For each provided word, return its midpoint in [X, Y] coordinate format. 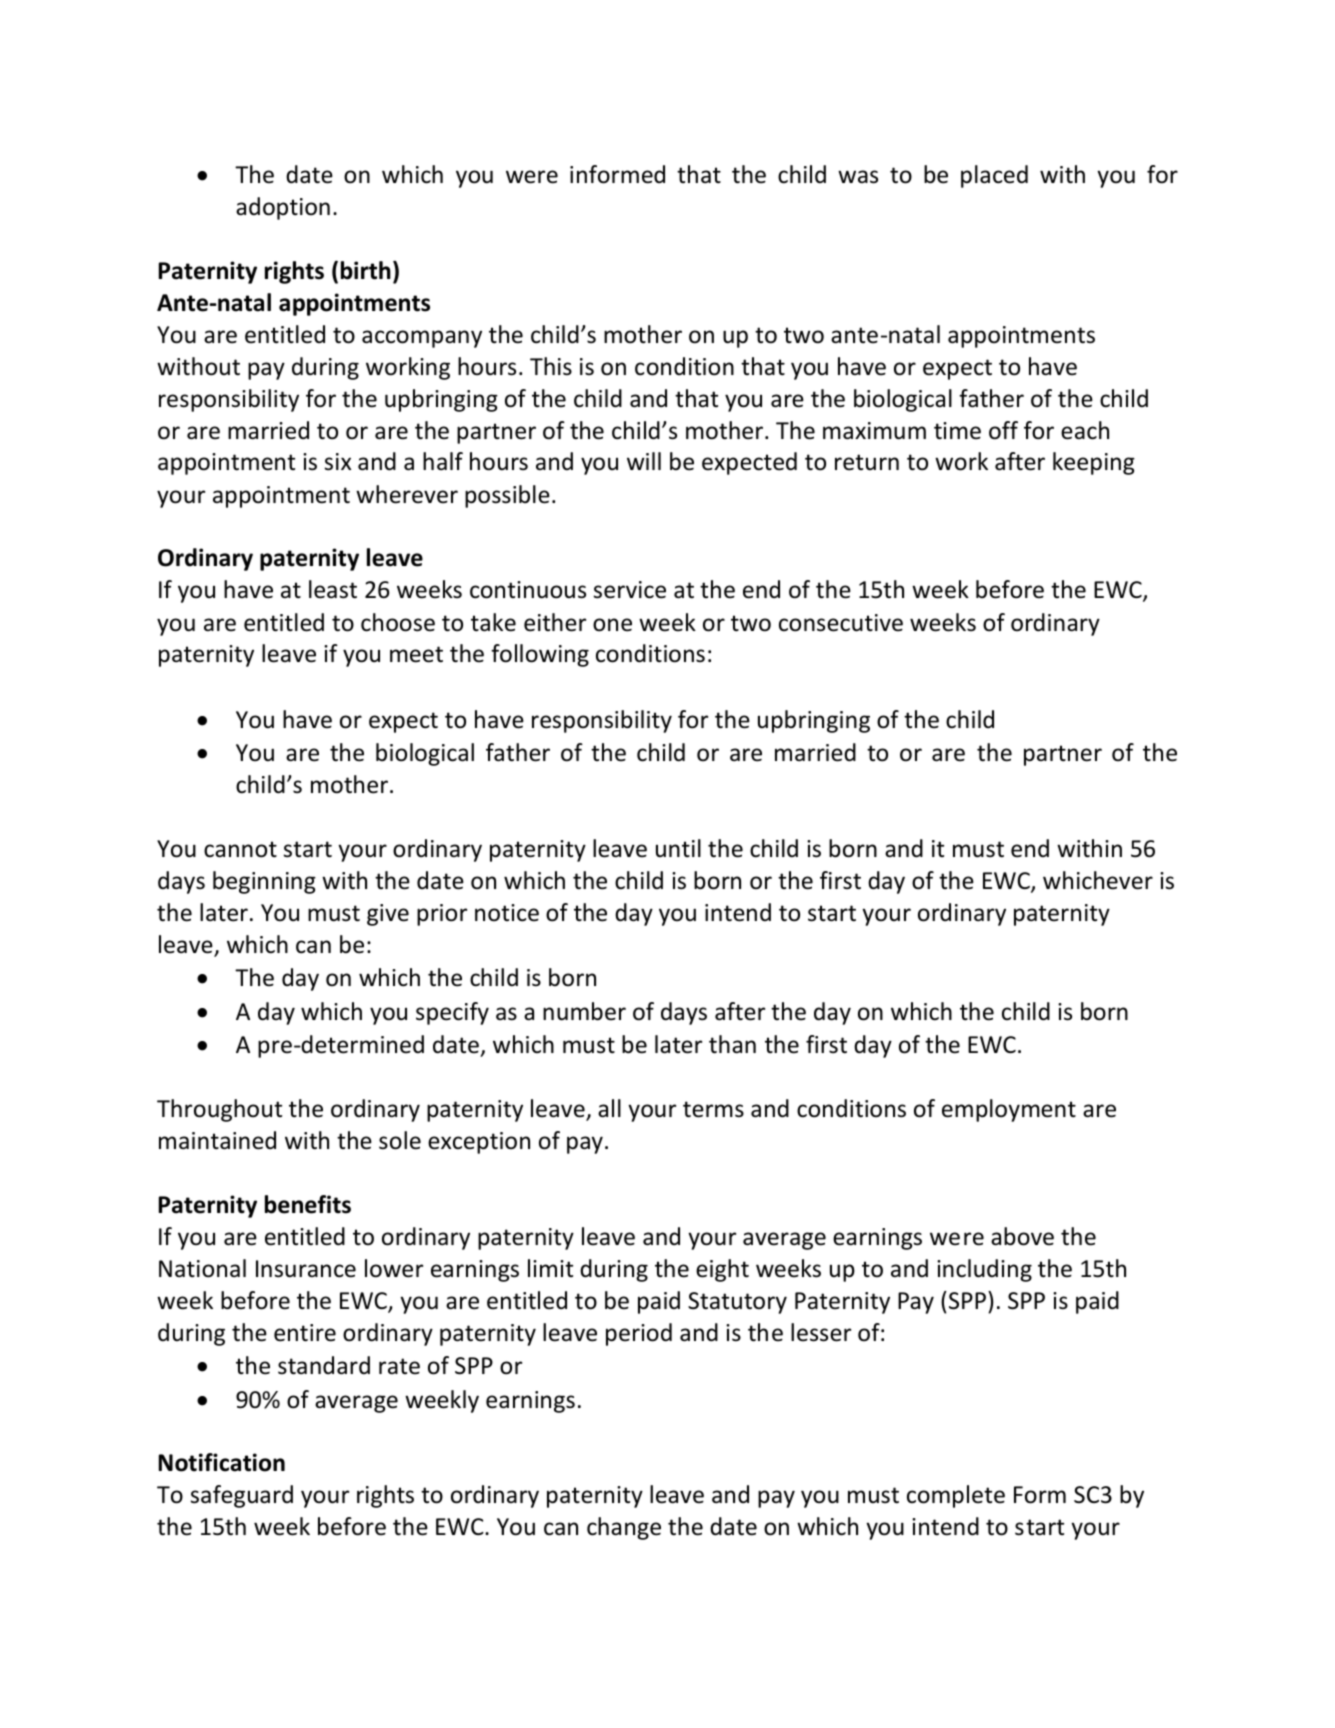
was [858, 177]
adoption [283, 208]
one [612, 625]
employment [1009, 1110]
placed [994, 176]
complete [956, 1496]
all [609, 1108]
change [624, 1528]
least [333, 589]
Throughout [219, 1110]
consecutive [841, 623]
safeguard [241, 1496]
